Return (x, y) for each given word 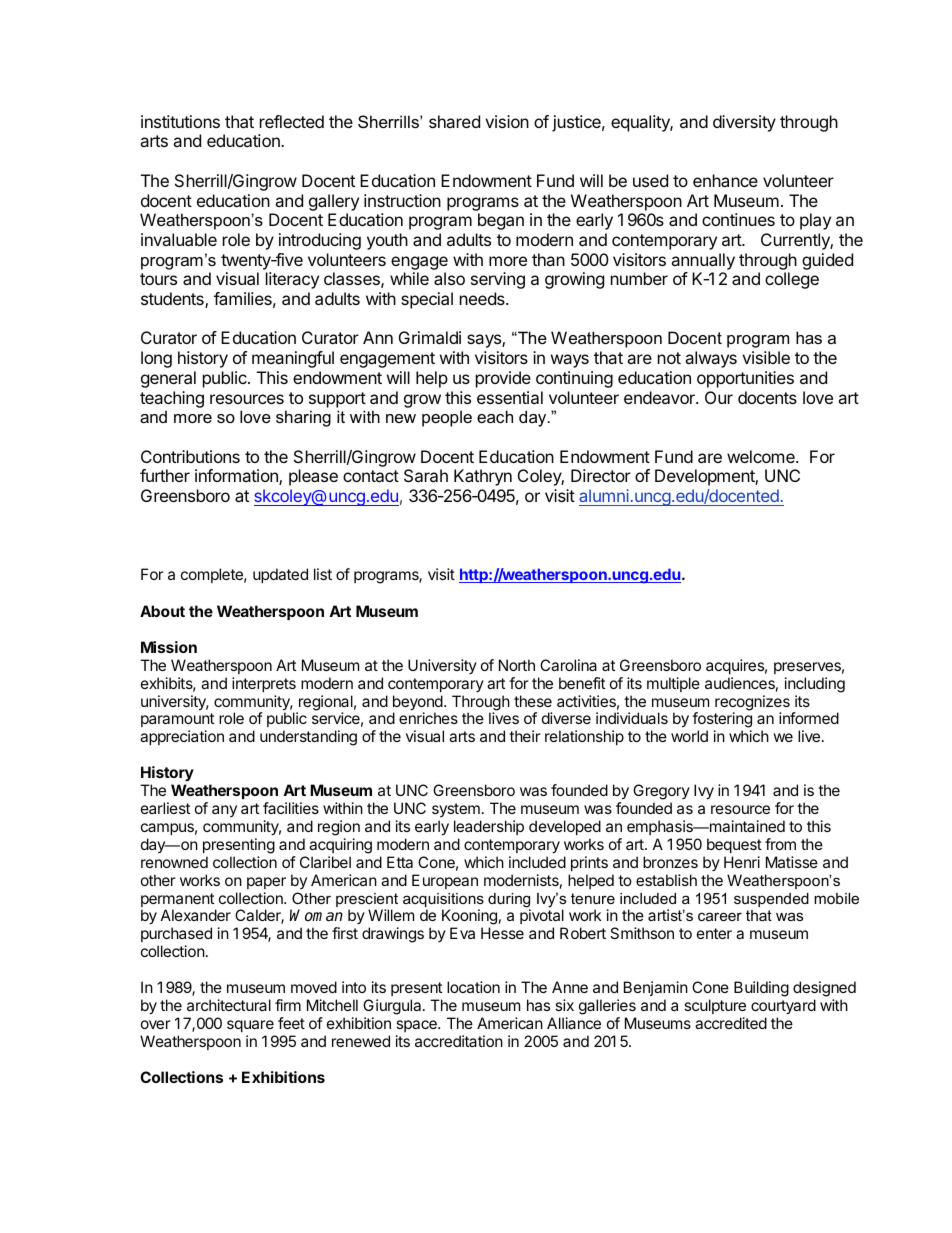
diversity (744, 123)
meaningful (293, 359)
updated (280, 575)
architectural (229, 1005)
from (780, 844)
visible (766, 357)
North (517, 665)
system (456, 810)
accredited (731, 1023)
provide (503, 379)
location (473, 987)
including (815, 685)
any (224, 811)
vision (507, 121)
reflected (292, 121)
